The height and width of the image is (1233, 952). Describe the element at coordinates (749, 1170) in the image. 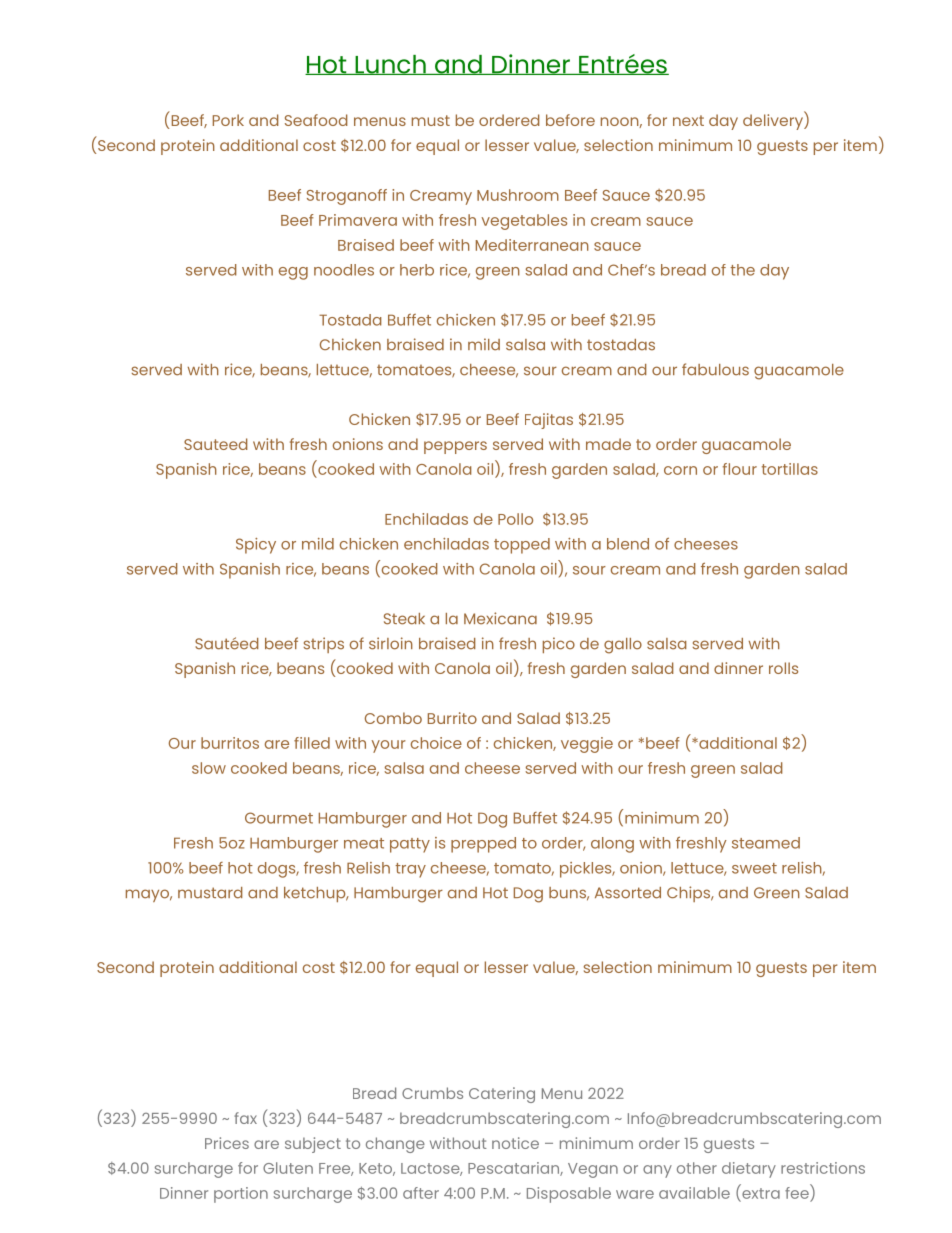

I see `dietary` at that location.
